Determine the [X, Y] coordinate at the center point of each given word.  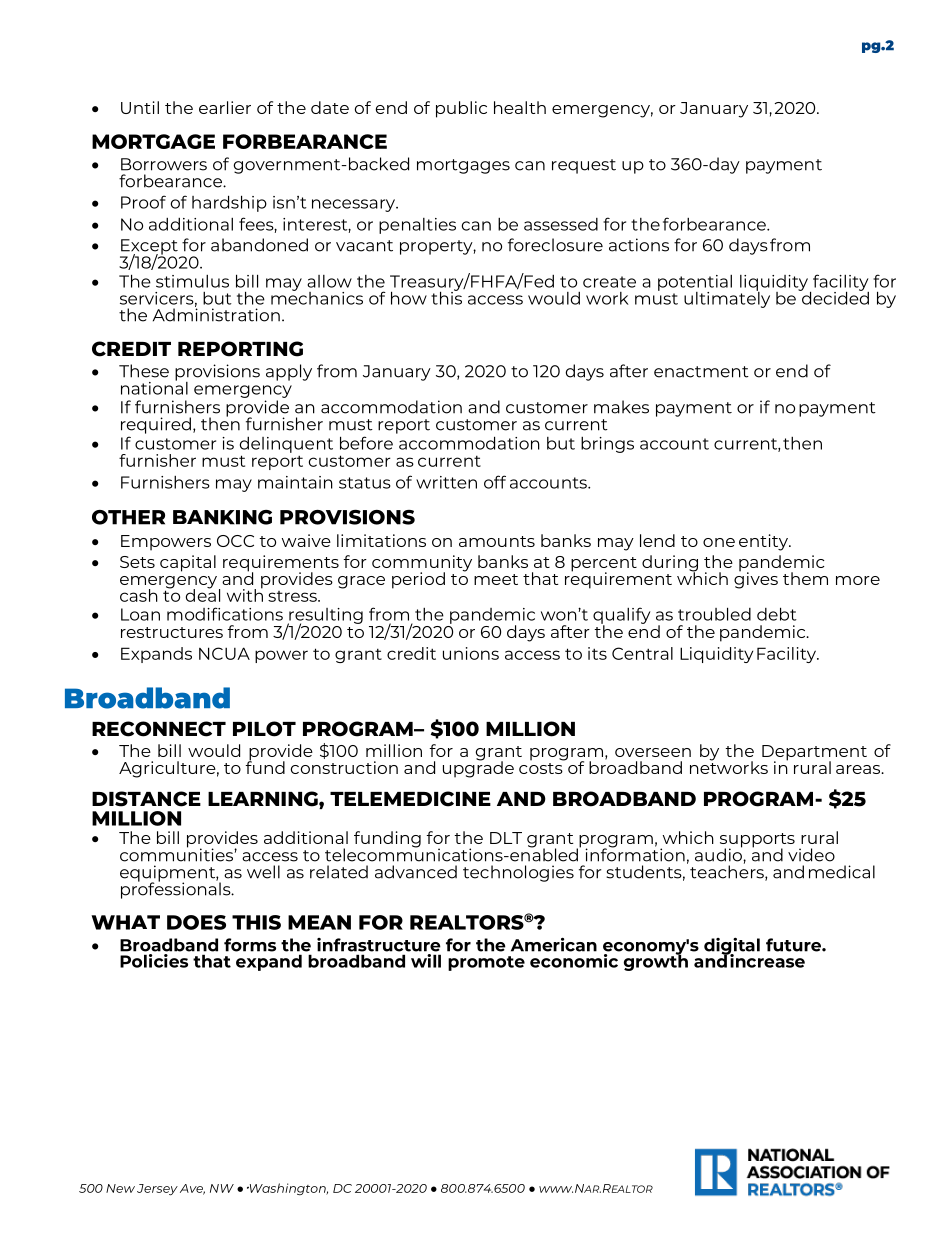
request [584, 166]
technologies [518, 873]
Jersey [157, 1190]
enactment [701, 372]
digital [732, 947]
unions [471, 653]
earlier [225, 107]
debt [777, 614]
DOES [196, 922]
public [461, 109]
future [794, 945]
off [495, 482]
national [154, 387]
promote [486, 963]
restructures [172, 632]
